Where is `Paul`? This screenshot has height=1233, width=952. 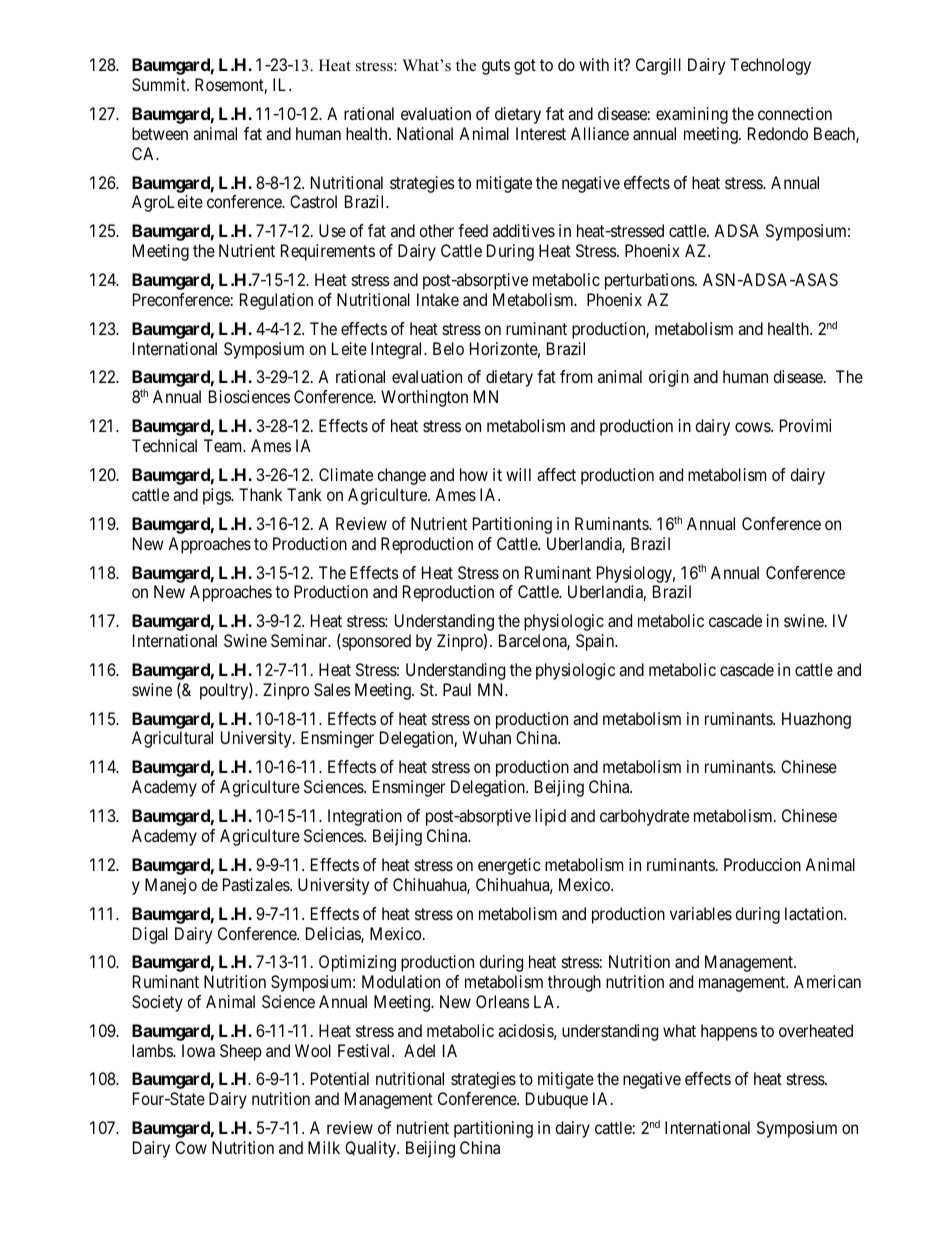 Paul is located at coordinates (457, 689).
